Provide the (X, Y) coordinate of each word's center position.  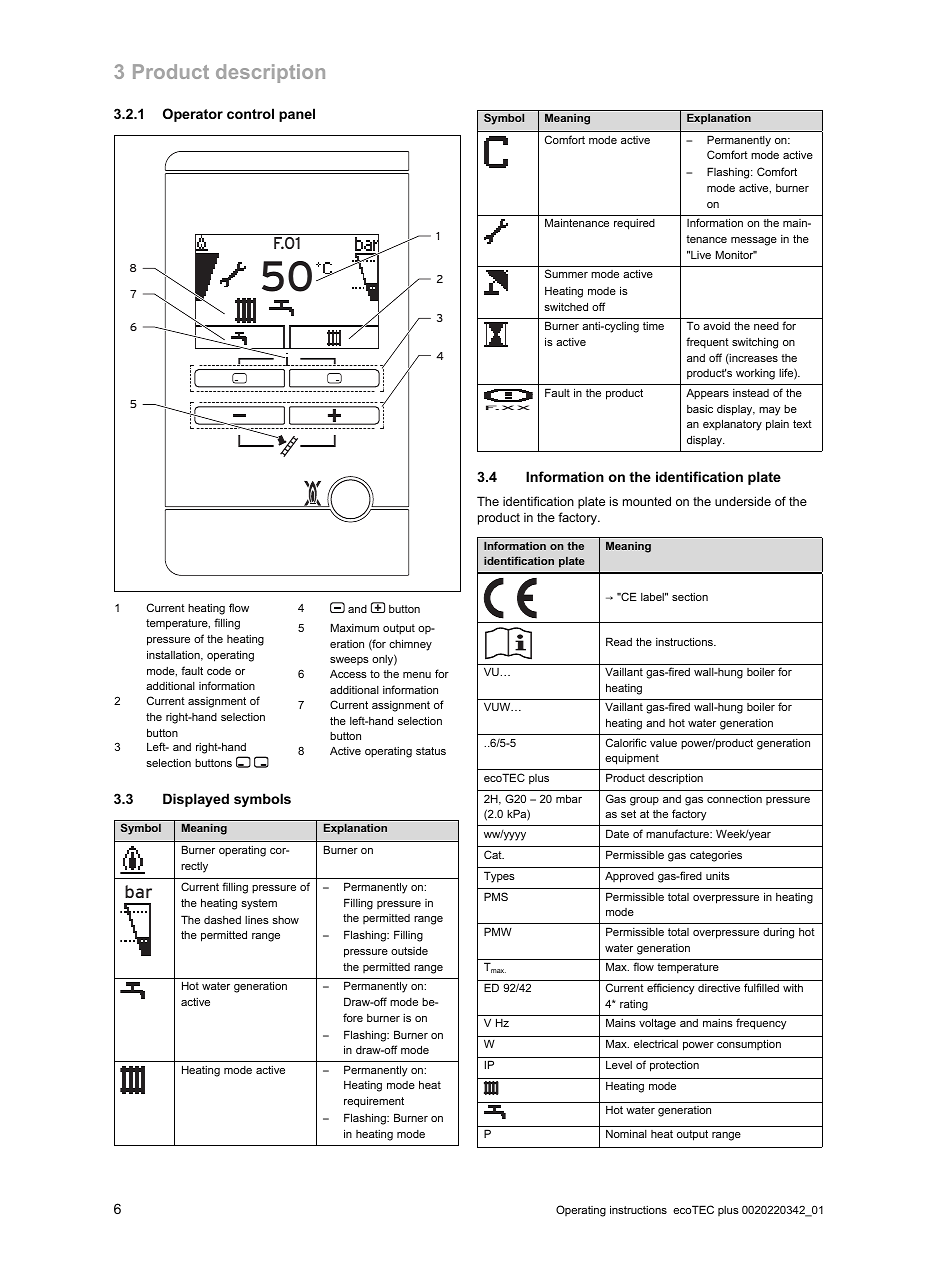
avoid (716, 326)
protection (674, 1066)
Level (619, 1065)
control (250, 113)
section (690, 597)
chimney (410, 645)
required (634, 224)
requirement (374, 1102)
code (219, 671)
